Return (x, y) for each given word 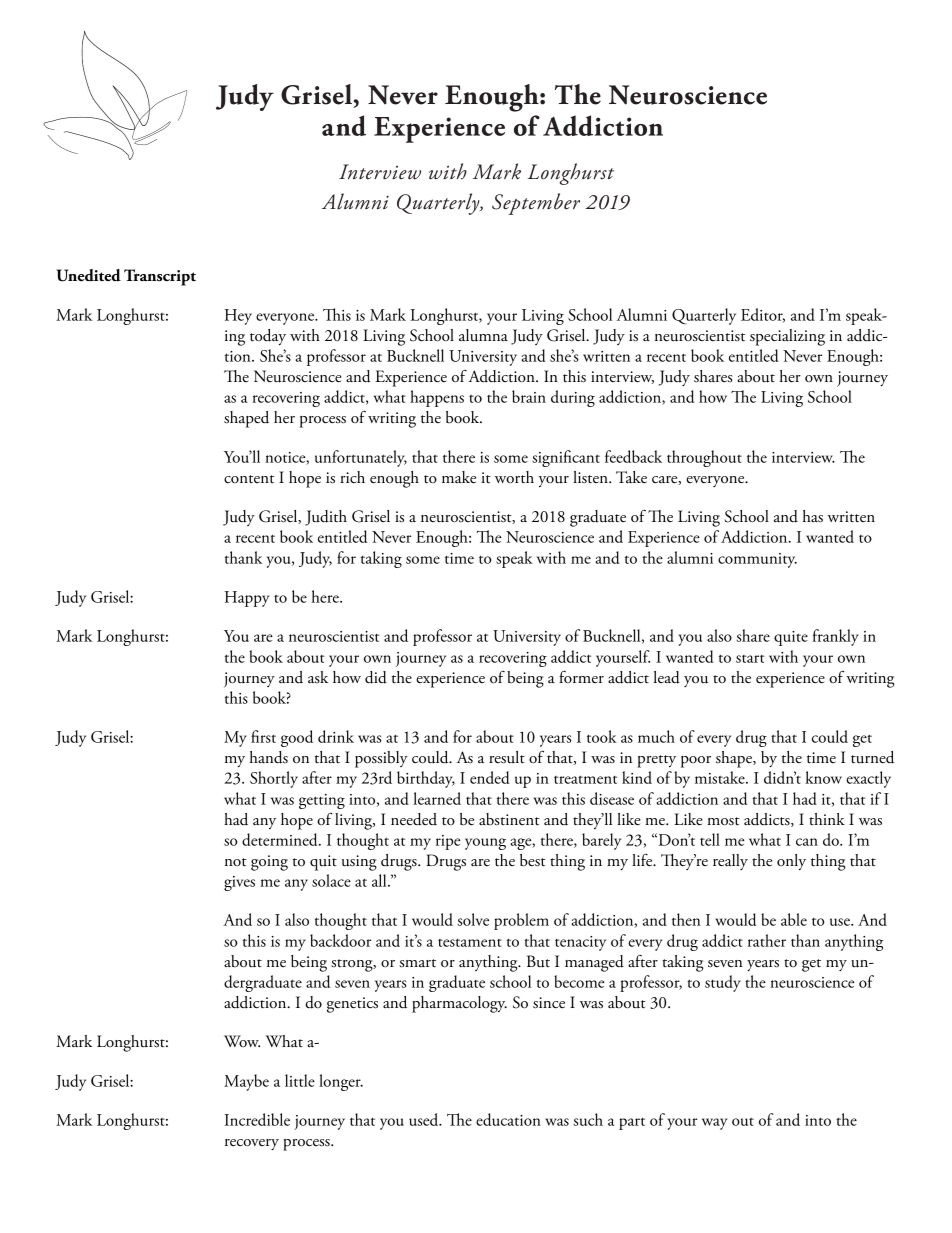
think (827, 819)
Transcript (160, 277)
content (249, 479)
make (459, 477)
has (812, 516)
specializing (787, 337)
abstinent (509, 819)
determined (281, 839)
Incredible (257, 1119)
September (536, 204)
